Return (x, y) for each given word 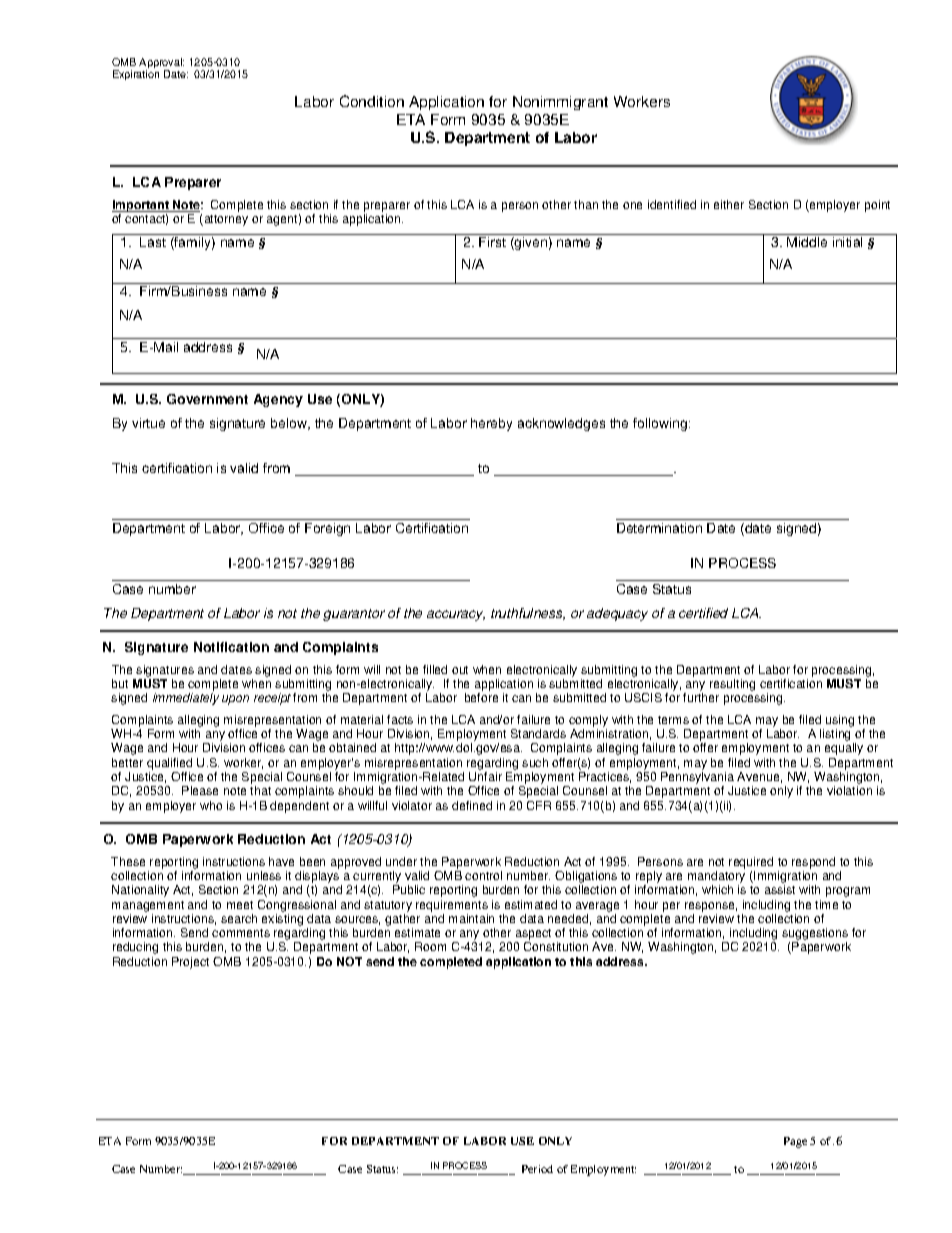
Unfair (485, 776)
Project (190, 963)
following (660, 424)
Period (537, 1169)
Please (200, 790)
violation (849, 790)
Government (207, 399)
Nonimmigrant (560, 103)
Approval (161, 64)
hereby (491, 424)
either (729, 204)
